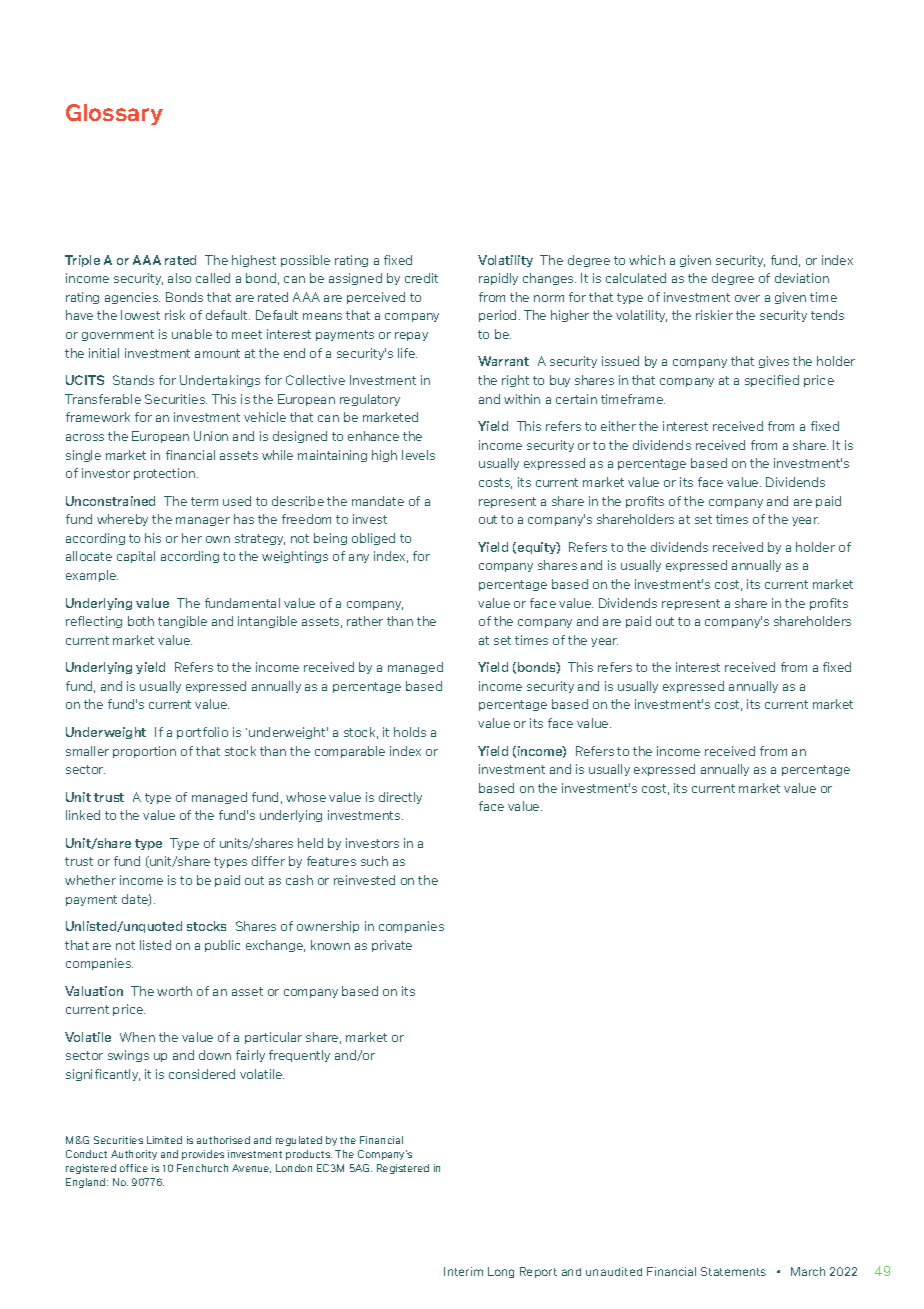 This screenshot has height=1309, width=924. I want to click on Statements, so click(733, 1271).
